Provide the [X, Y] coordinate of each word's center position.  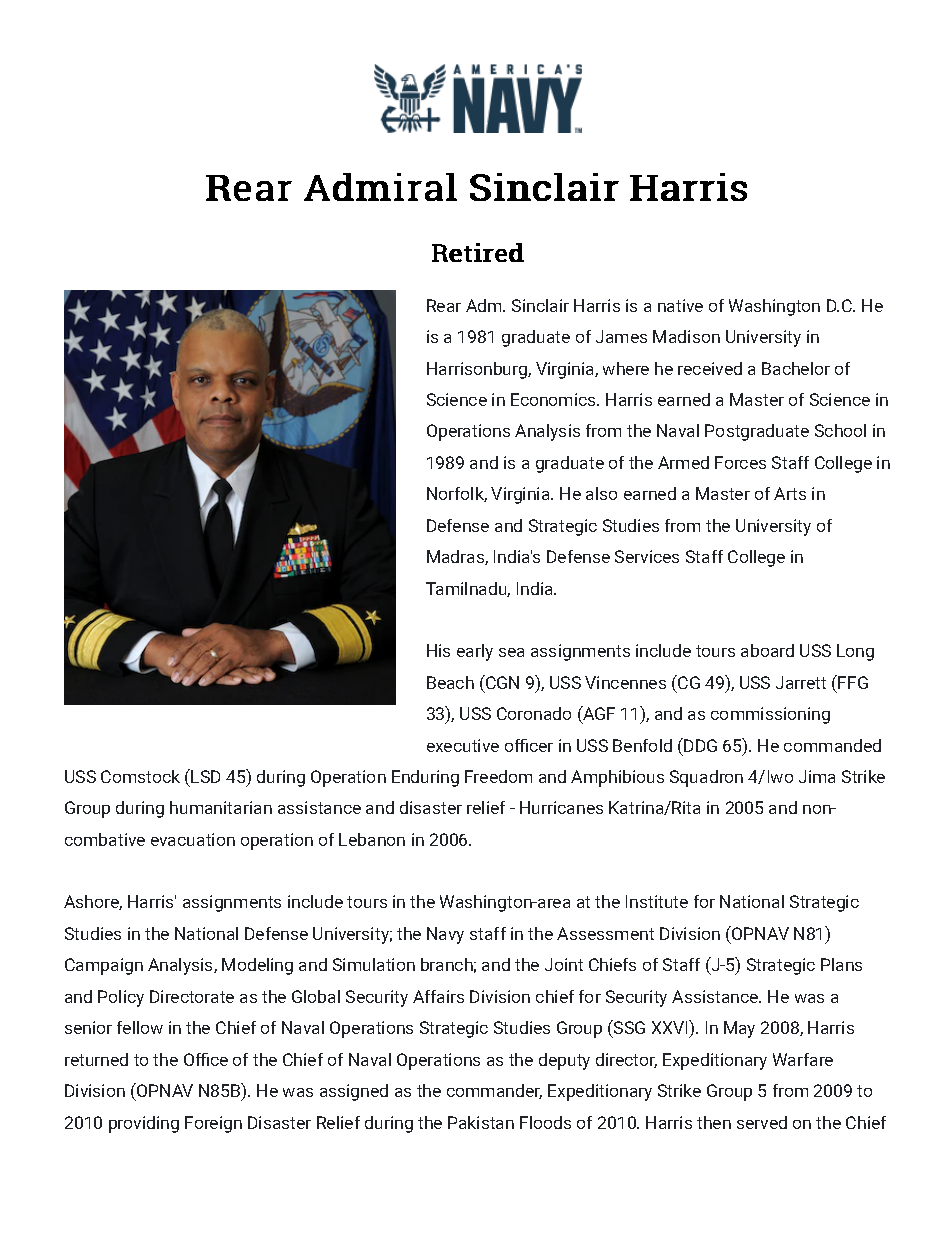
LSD [205, 776]
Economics [554, 399]
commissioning [770, 715]
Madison [686, 336]
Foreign [213, 1124]
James [621, 336]
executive [463, 745]
